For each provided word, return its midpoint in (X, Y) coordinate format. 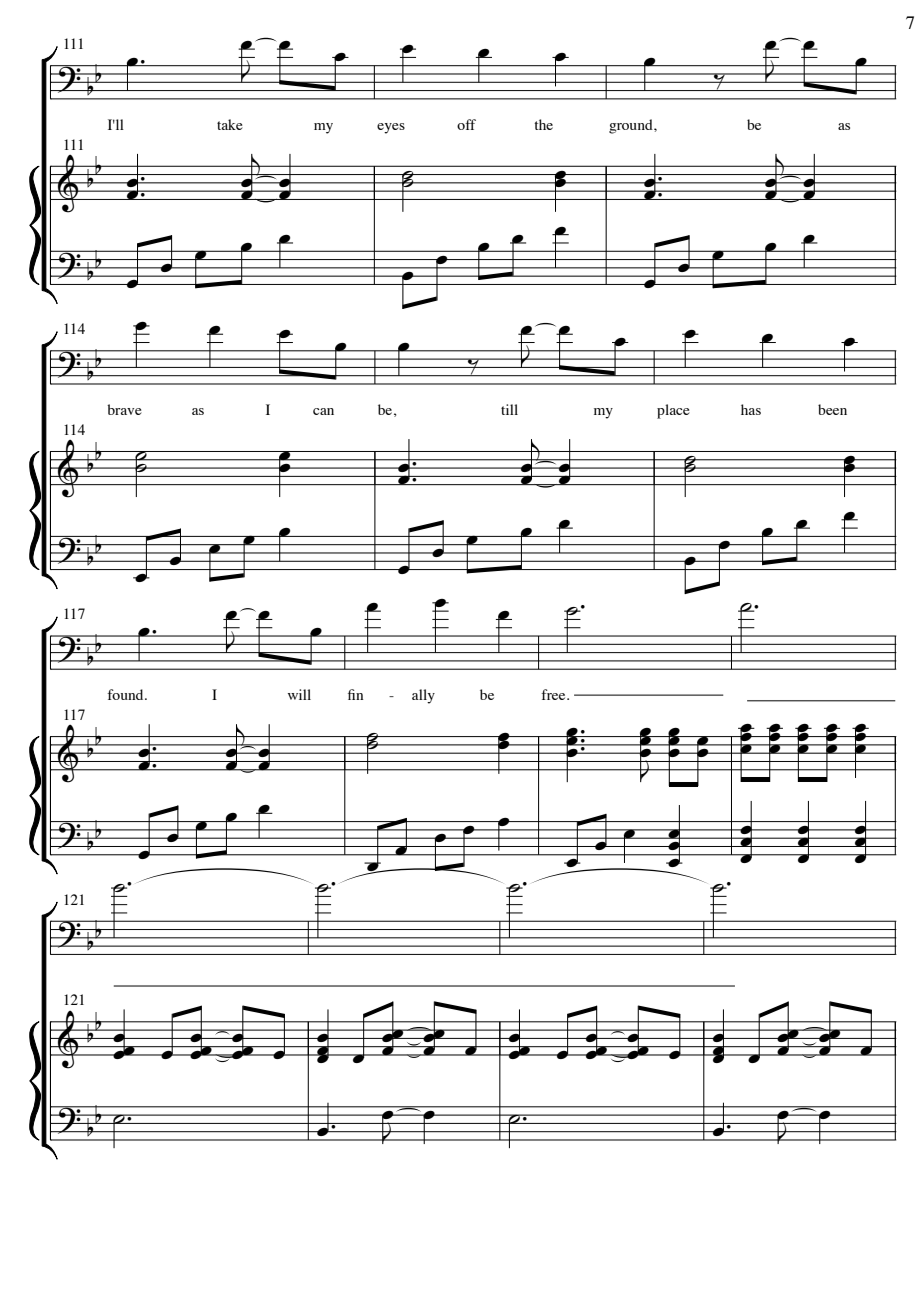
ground (632, 126)
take (230, 124)
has (751, 409)
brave (124, 409)
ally (423, 696)
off (466, 124)
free (554, 694)
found (126, 694)
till (509, 409)
